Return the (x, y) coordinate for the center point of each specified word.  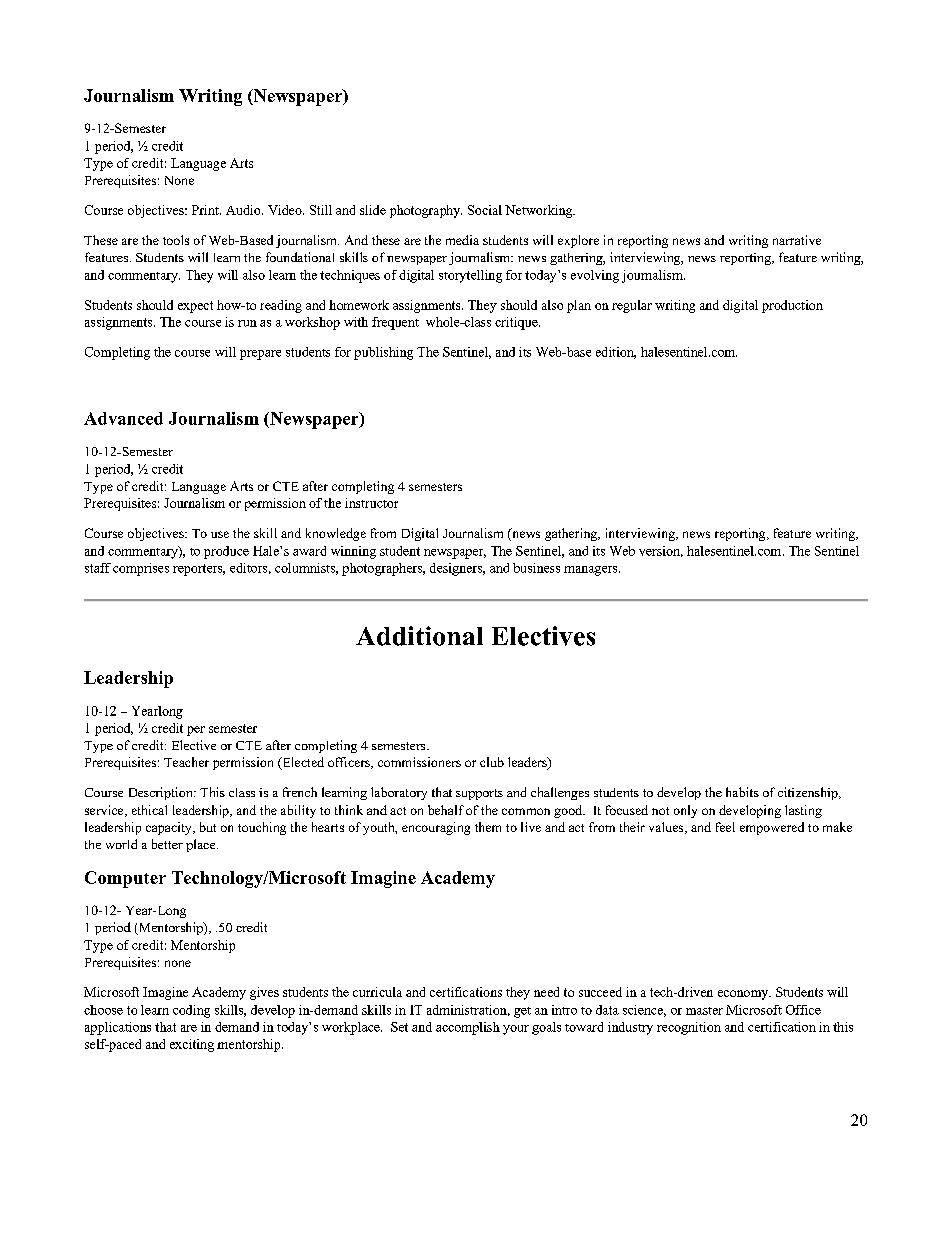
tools (176, 240)
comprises (141, 569)
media (462, 240)
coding (191, 1011)
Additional (419, 636)
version (661, 551)
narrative (797, 240)
